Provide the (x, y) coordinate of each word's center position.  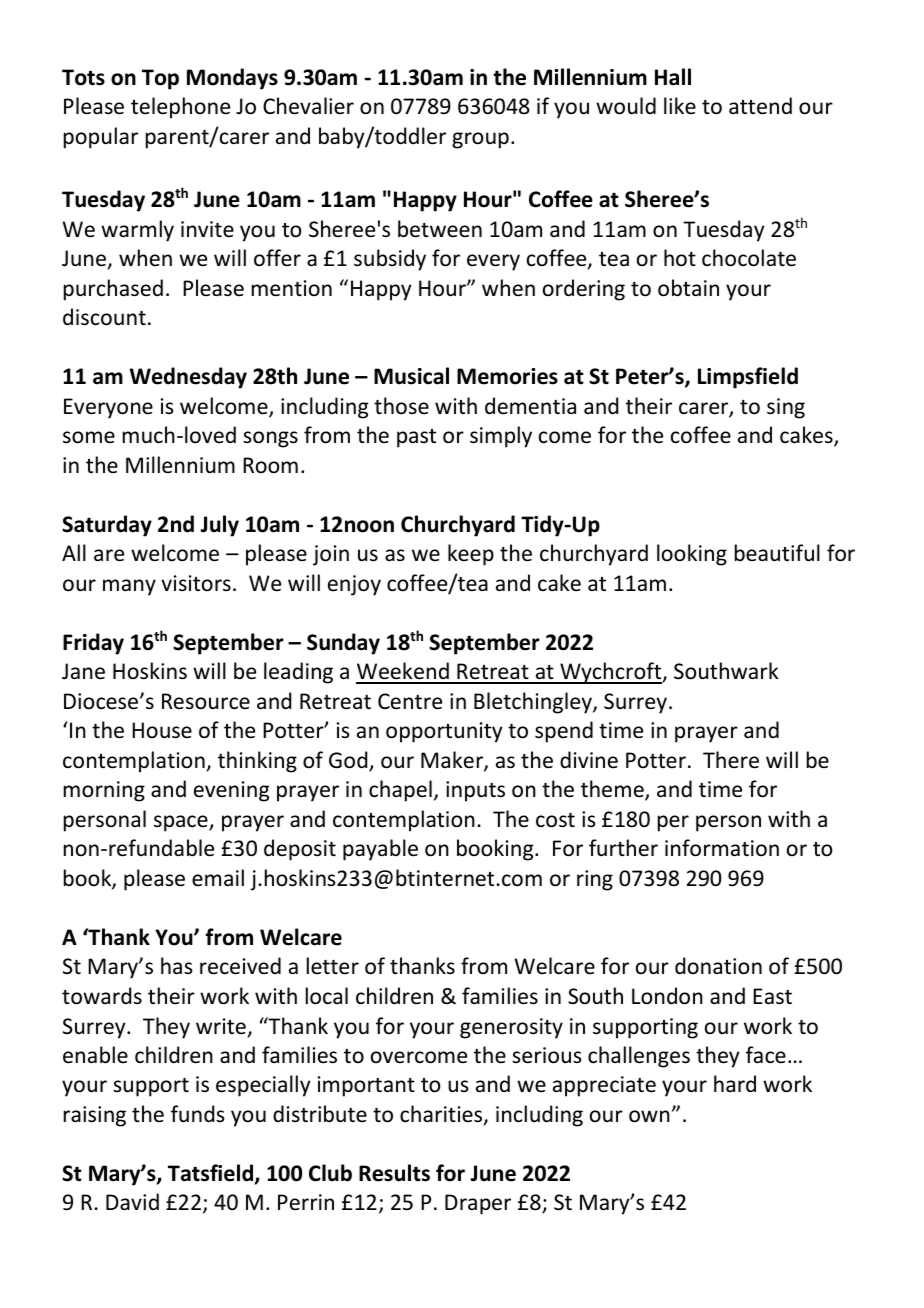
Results (394, 1173)
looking (692, 555)
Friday (93, 644)
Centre (410, 701)
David (132, 1201)
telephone (180, 108)
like (680, 105)
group (480, 140)
